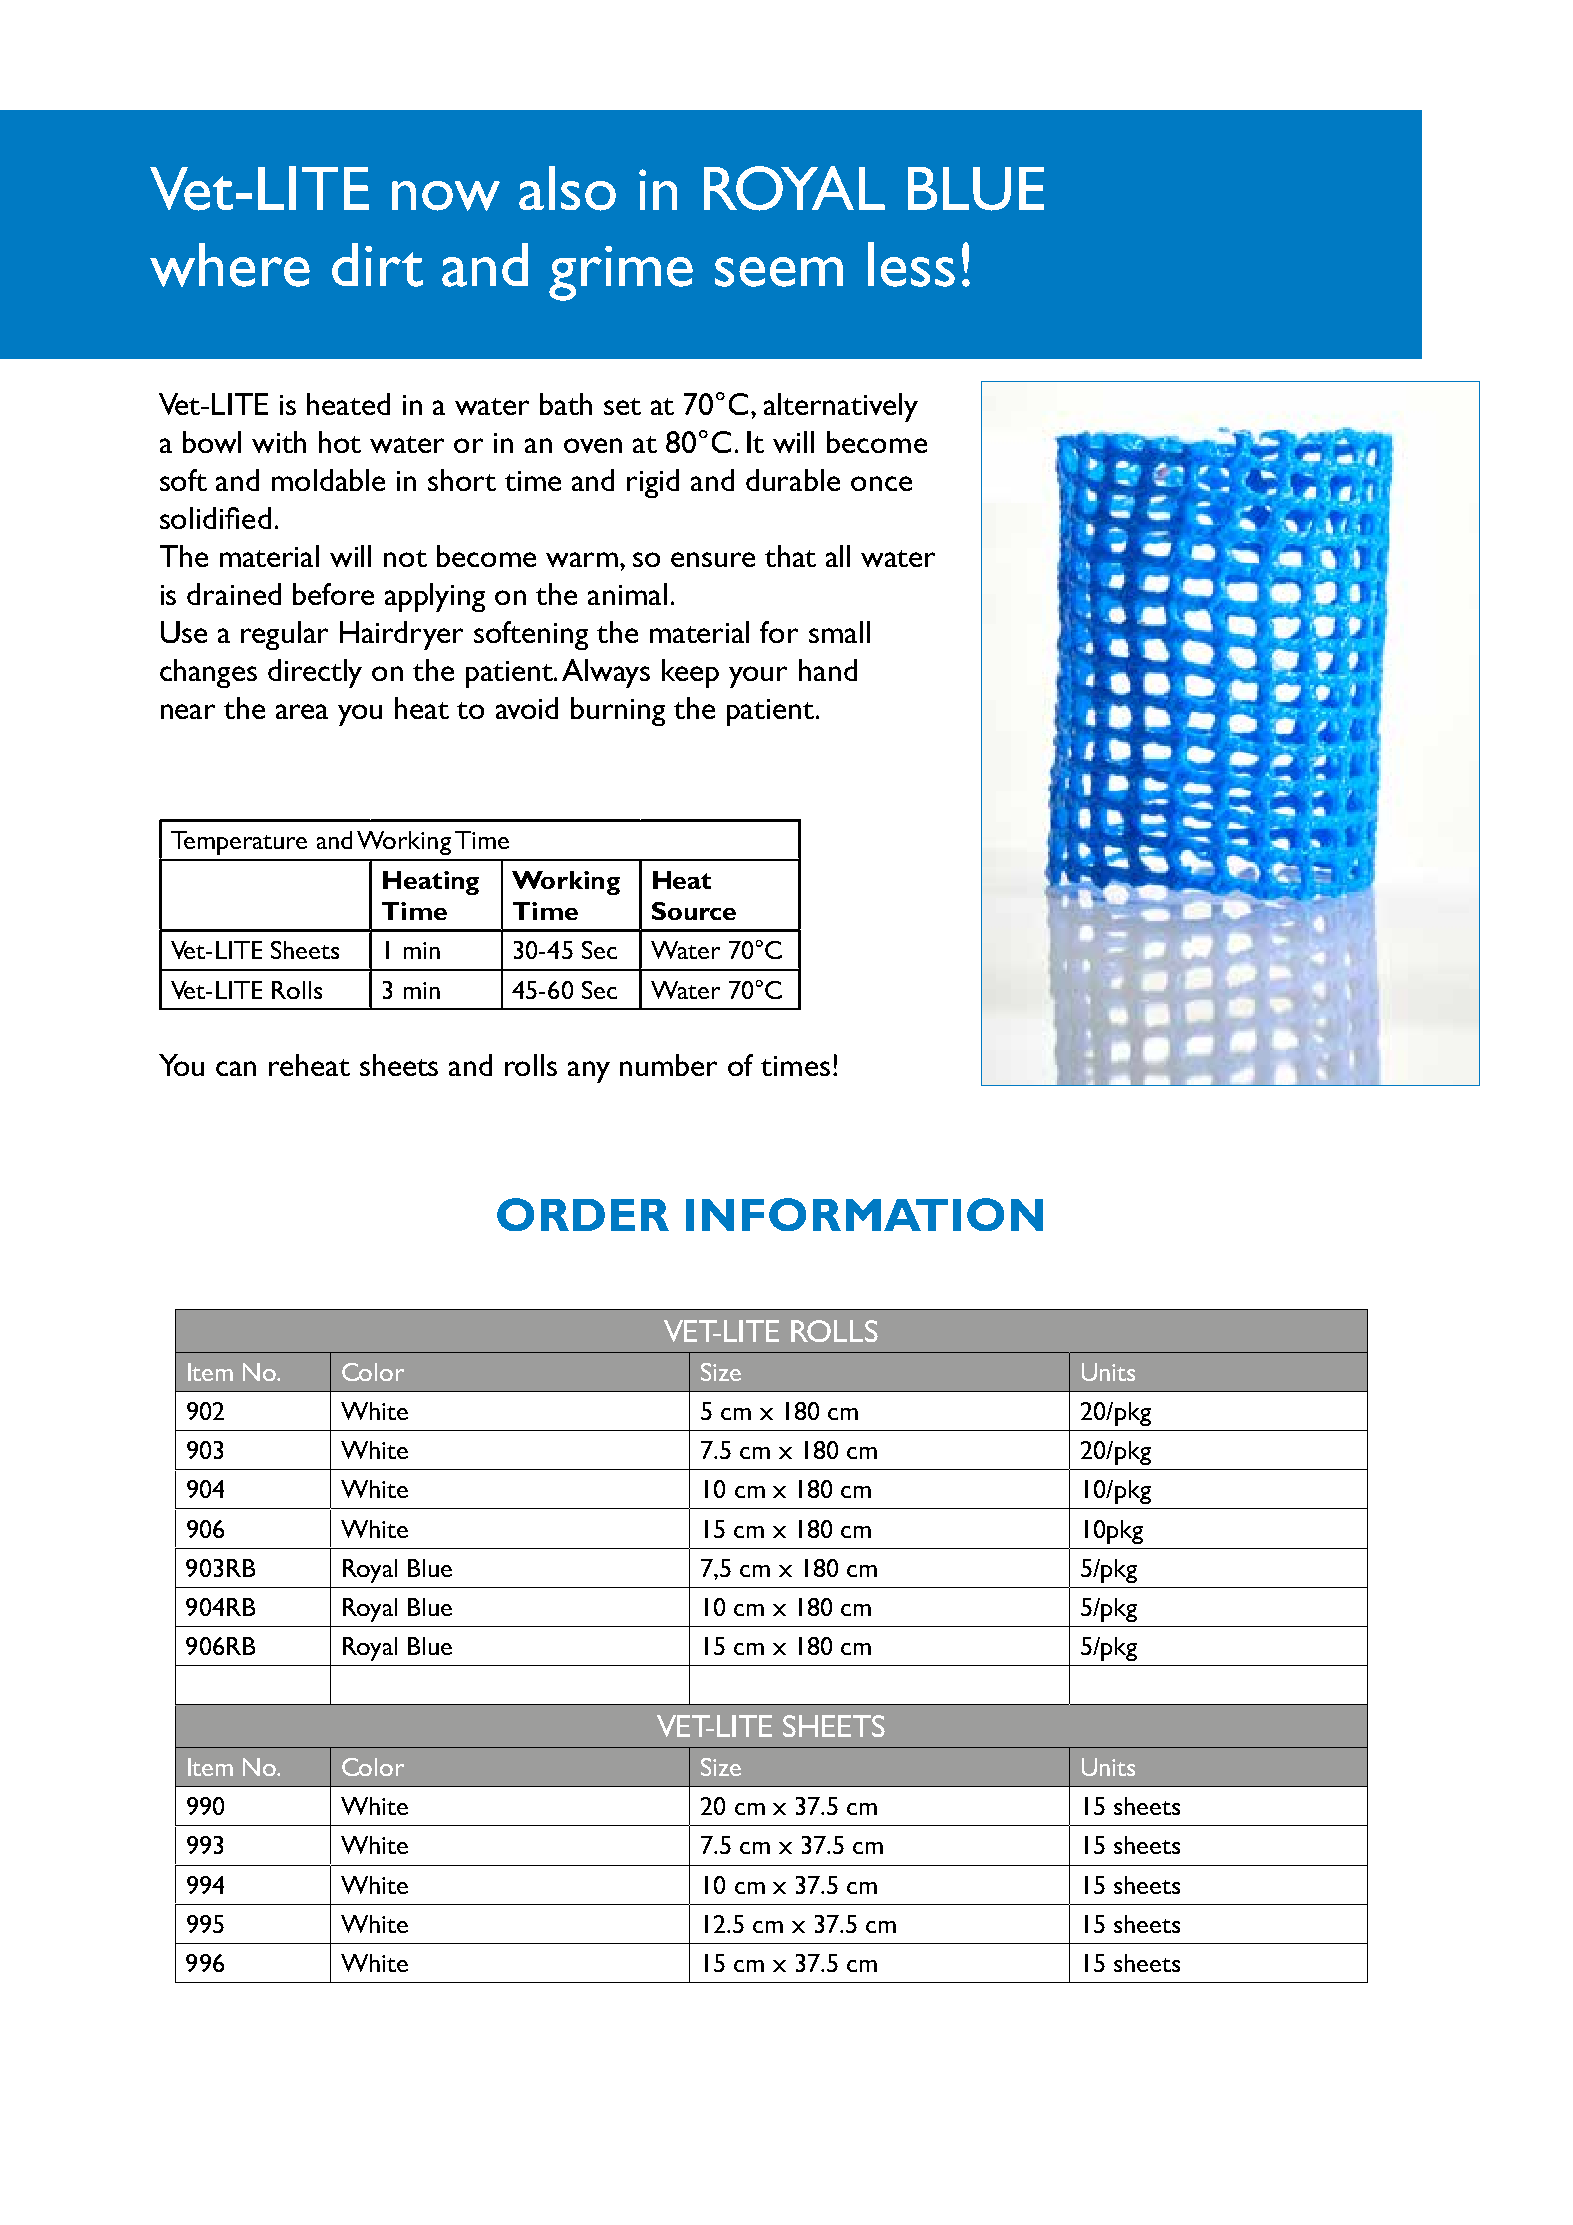 This screenshot has height=2225, width=1573. Describe the element at coordinates (694, 911) in the screenshot. I see `Source` at that location.
